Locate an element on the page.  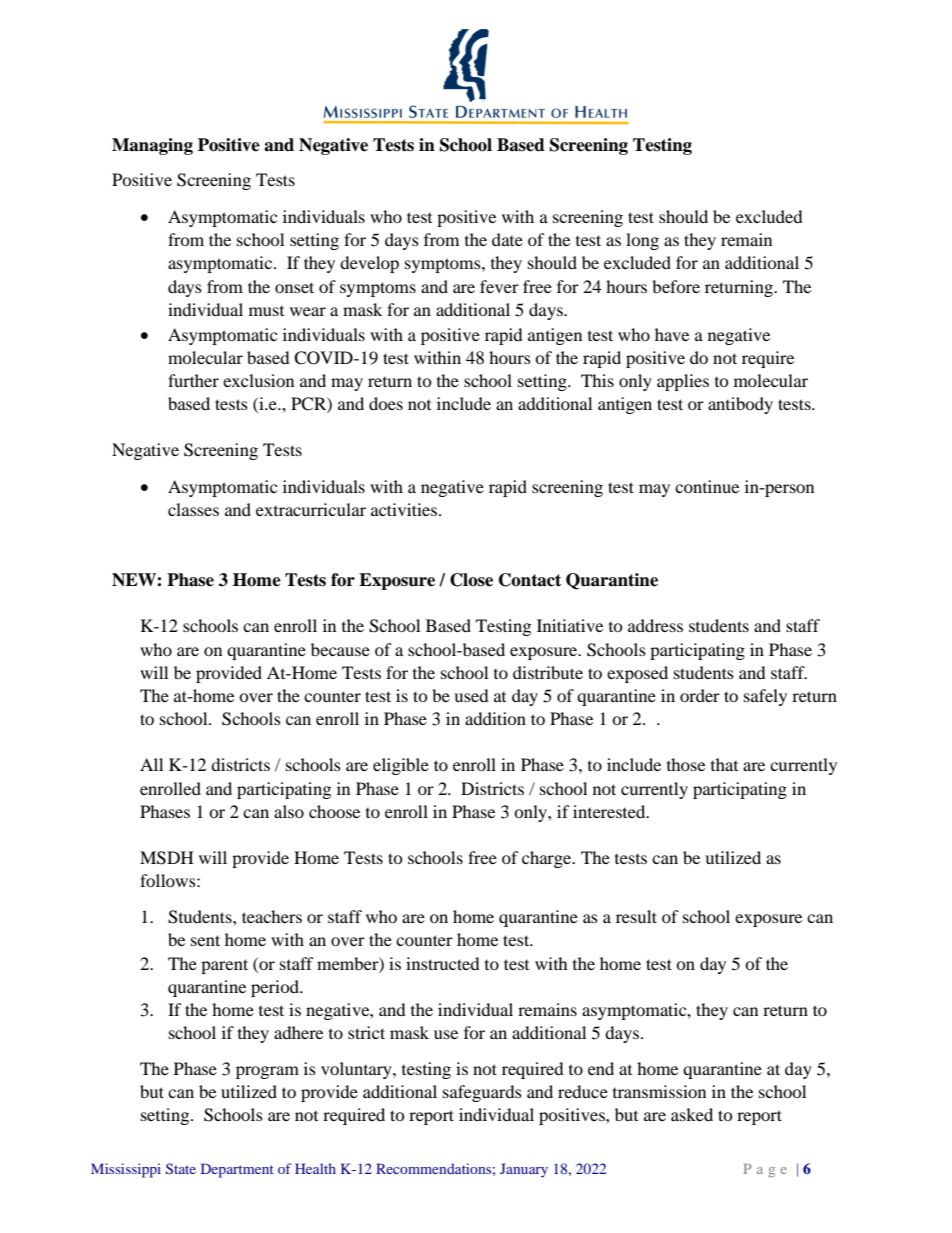
because is located at coordinates (340, 649).
